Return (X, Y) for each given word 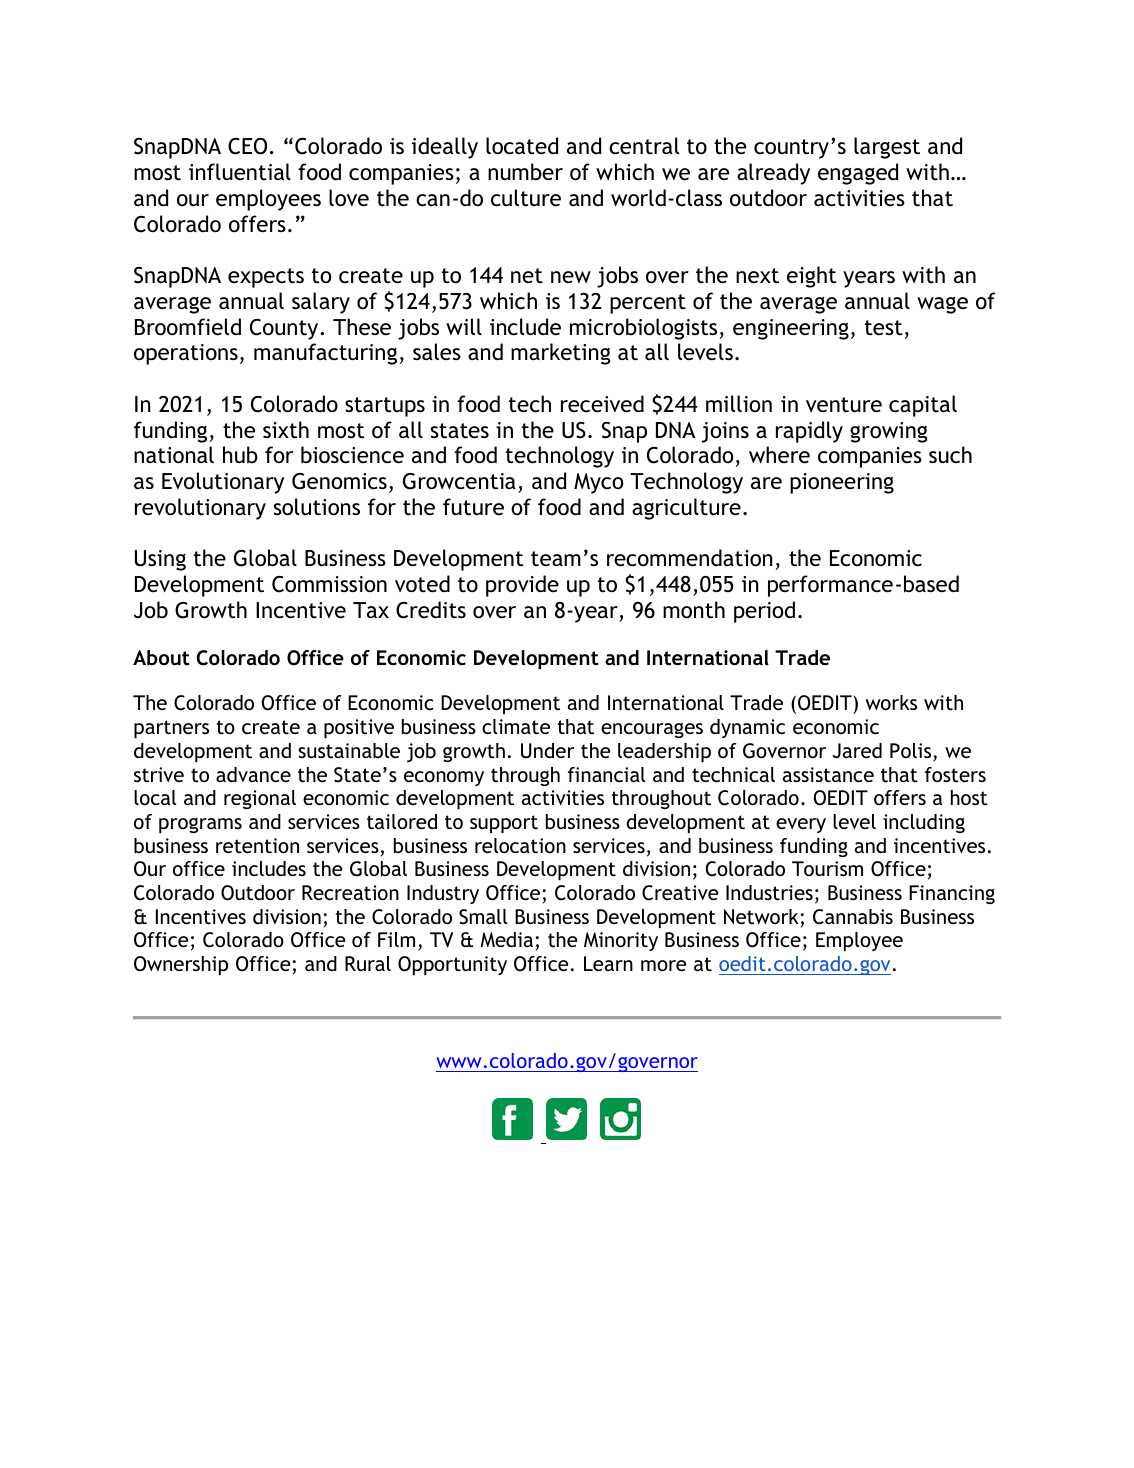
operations (186, 354)
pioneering (842, 483)
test (884, 328)
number (525, 172)
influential (240, 172)
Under (548, 751)
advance (253, 774)
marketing (561, 354)
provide (522, 586)
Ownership (181, 965)
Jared (857, 750)
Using (160, 560)
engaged (858, 174)
